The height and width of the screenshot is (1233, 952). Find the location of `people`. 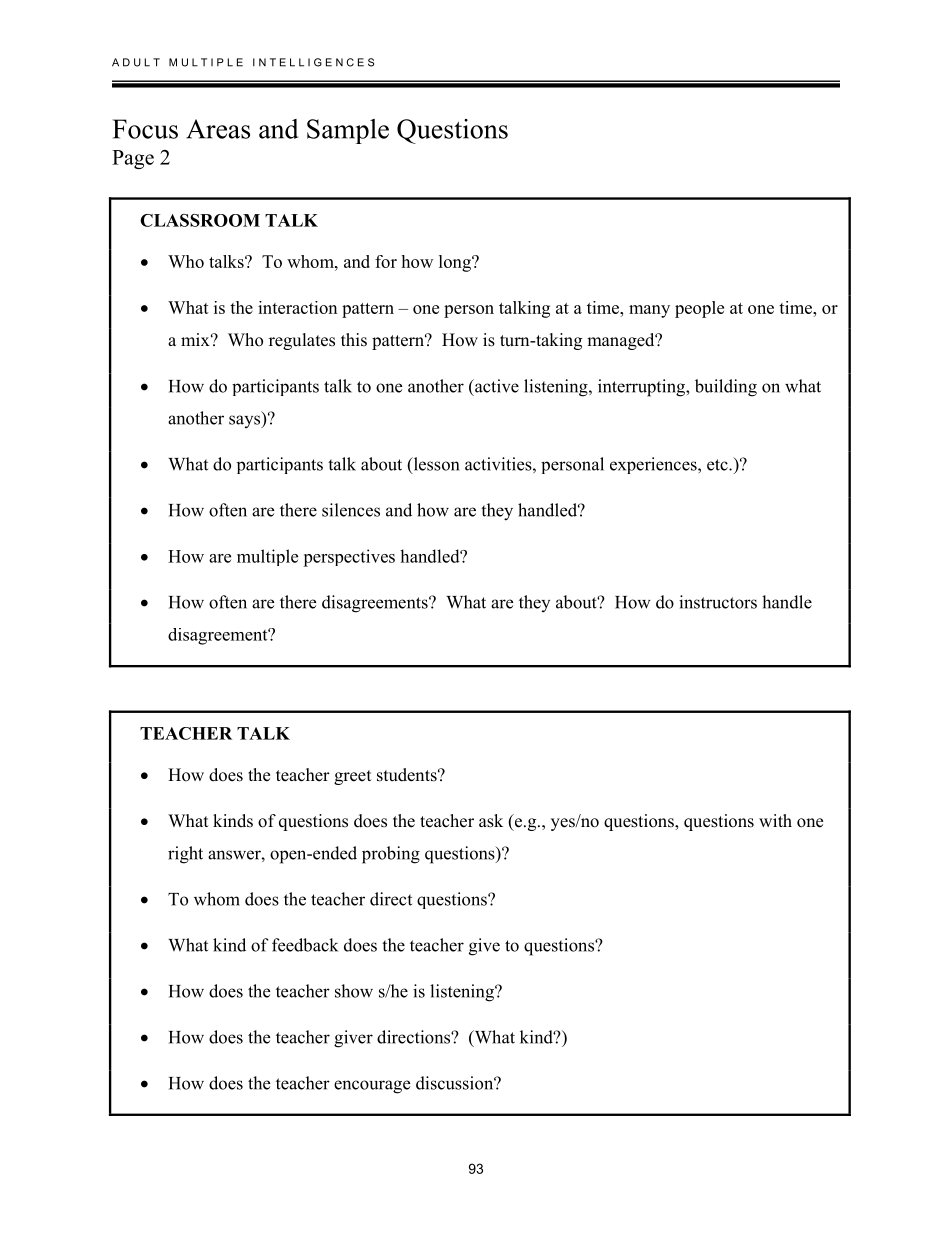

people is located at coordinates (699, 309).
